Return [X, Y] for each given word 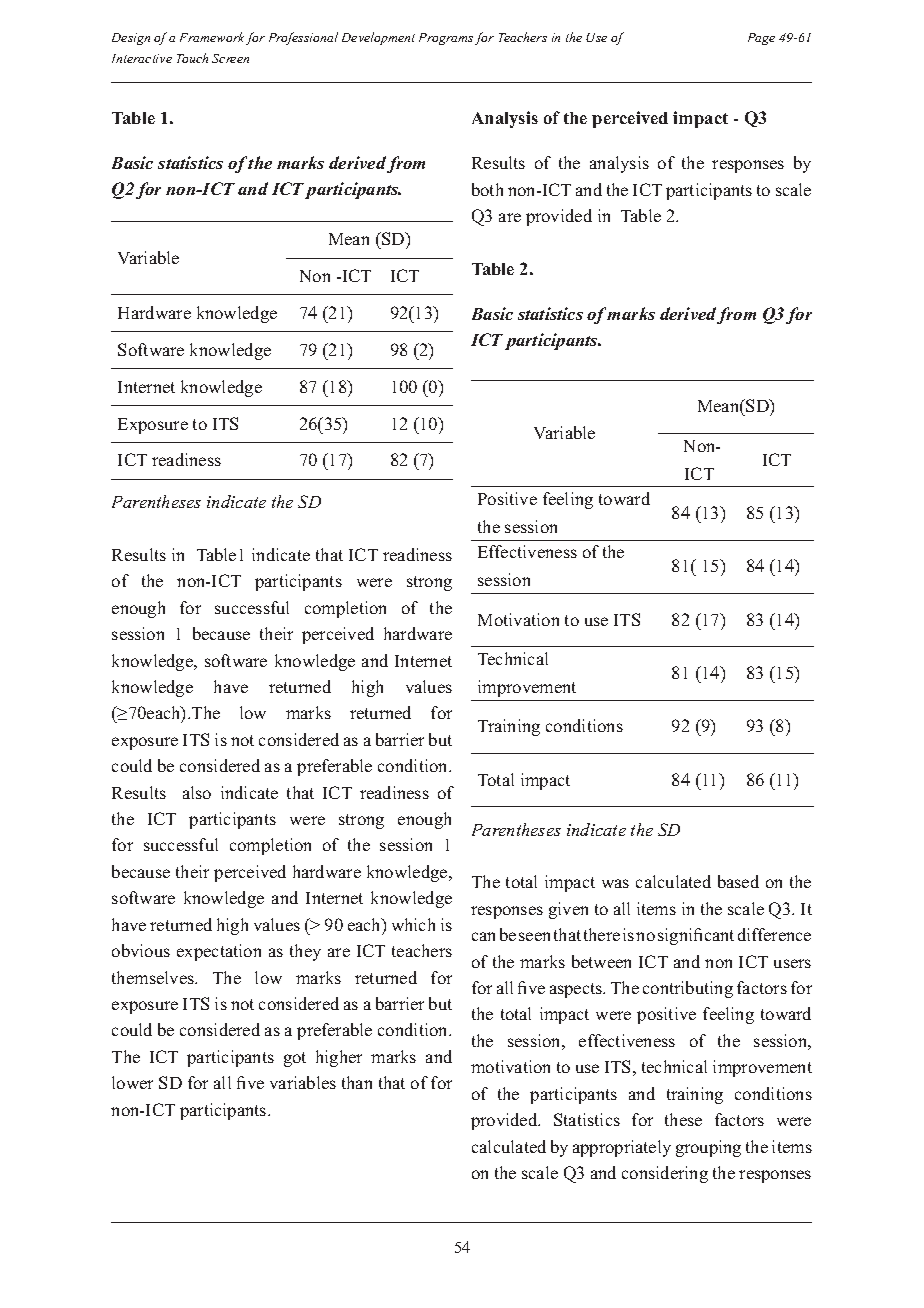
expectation [219, 952]
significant [696, 936]
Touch [192, 58]
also [197, 792]
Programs [446, 39]
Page [761, 39]
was [615, 883]
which [413, 924]
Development [378, 38]
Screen [230, 58]
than [357, 1082]
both [487, 189]
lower [132, 1082]
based [738, 881]
